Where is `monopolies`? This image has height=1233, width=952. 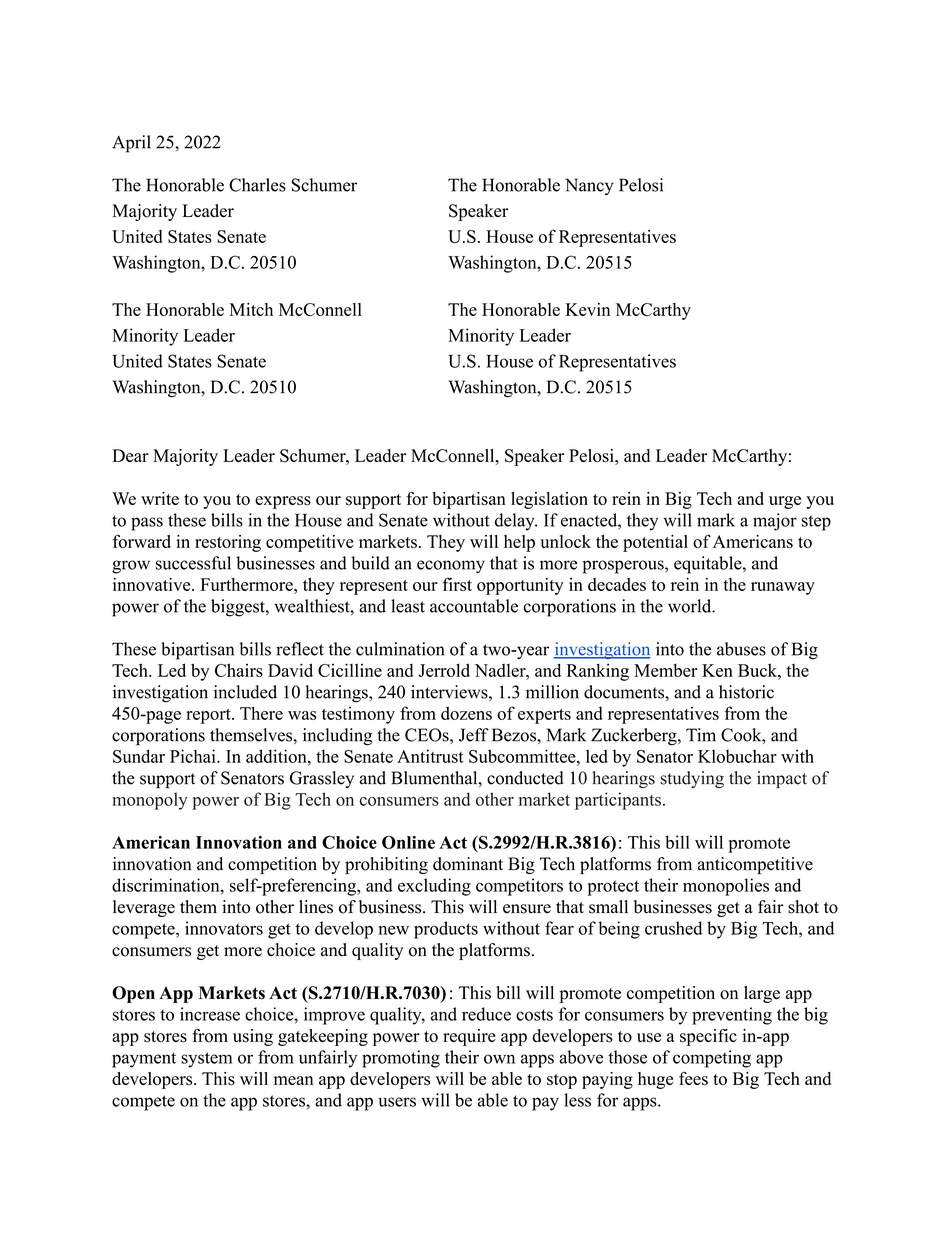 monopolies is located at coordinates (726, 887).
